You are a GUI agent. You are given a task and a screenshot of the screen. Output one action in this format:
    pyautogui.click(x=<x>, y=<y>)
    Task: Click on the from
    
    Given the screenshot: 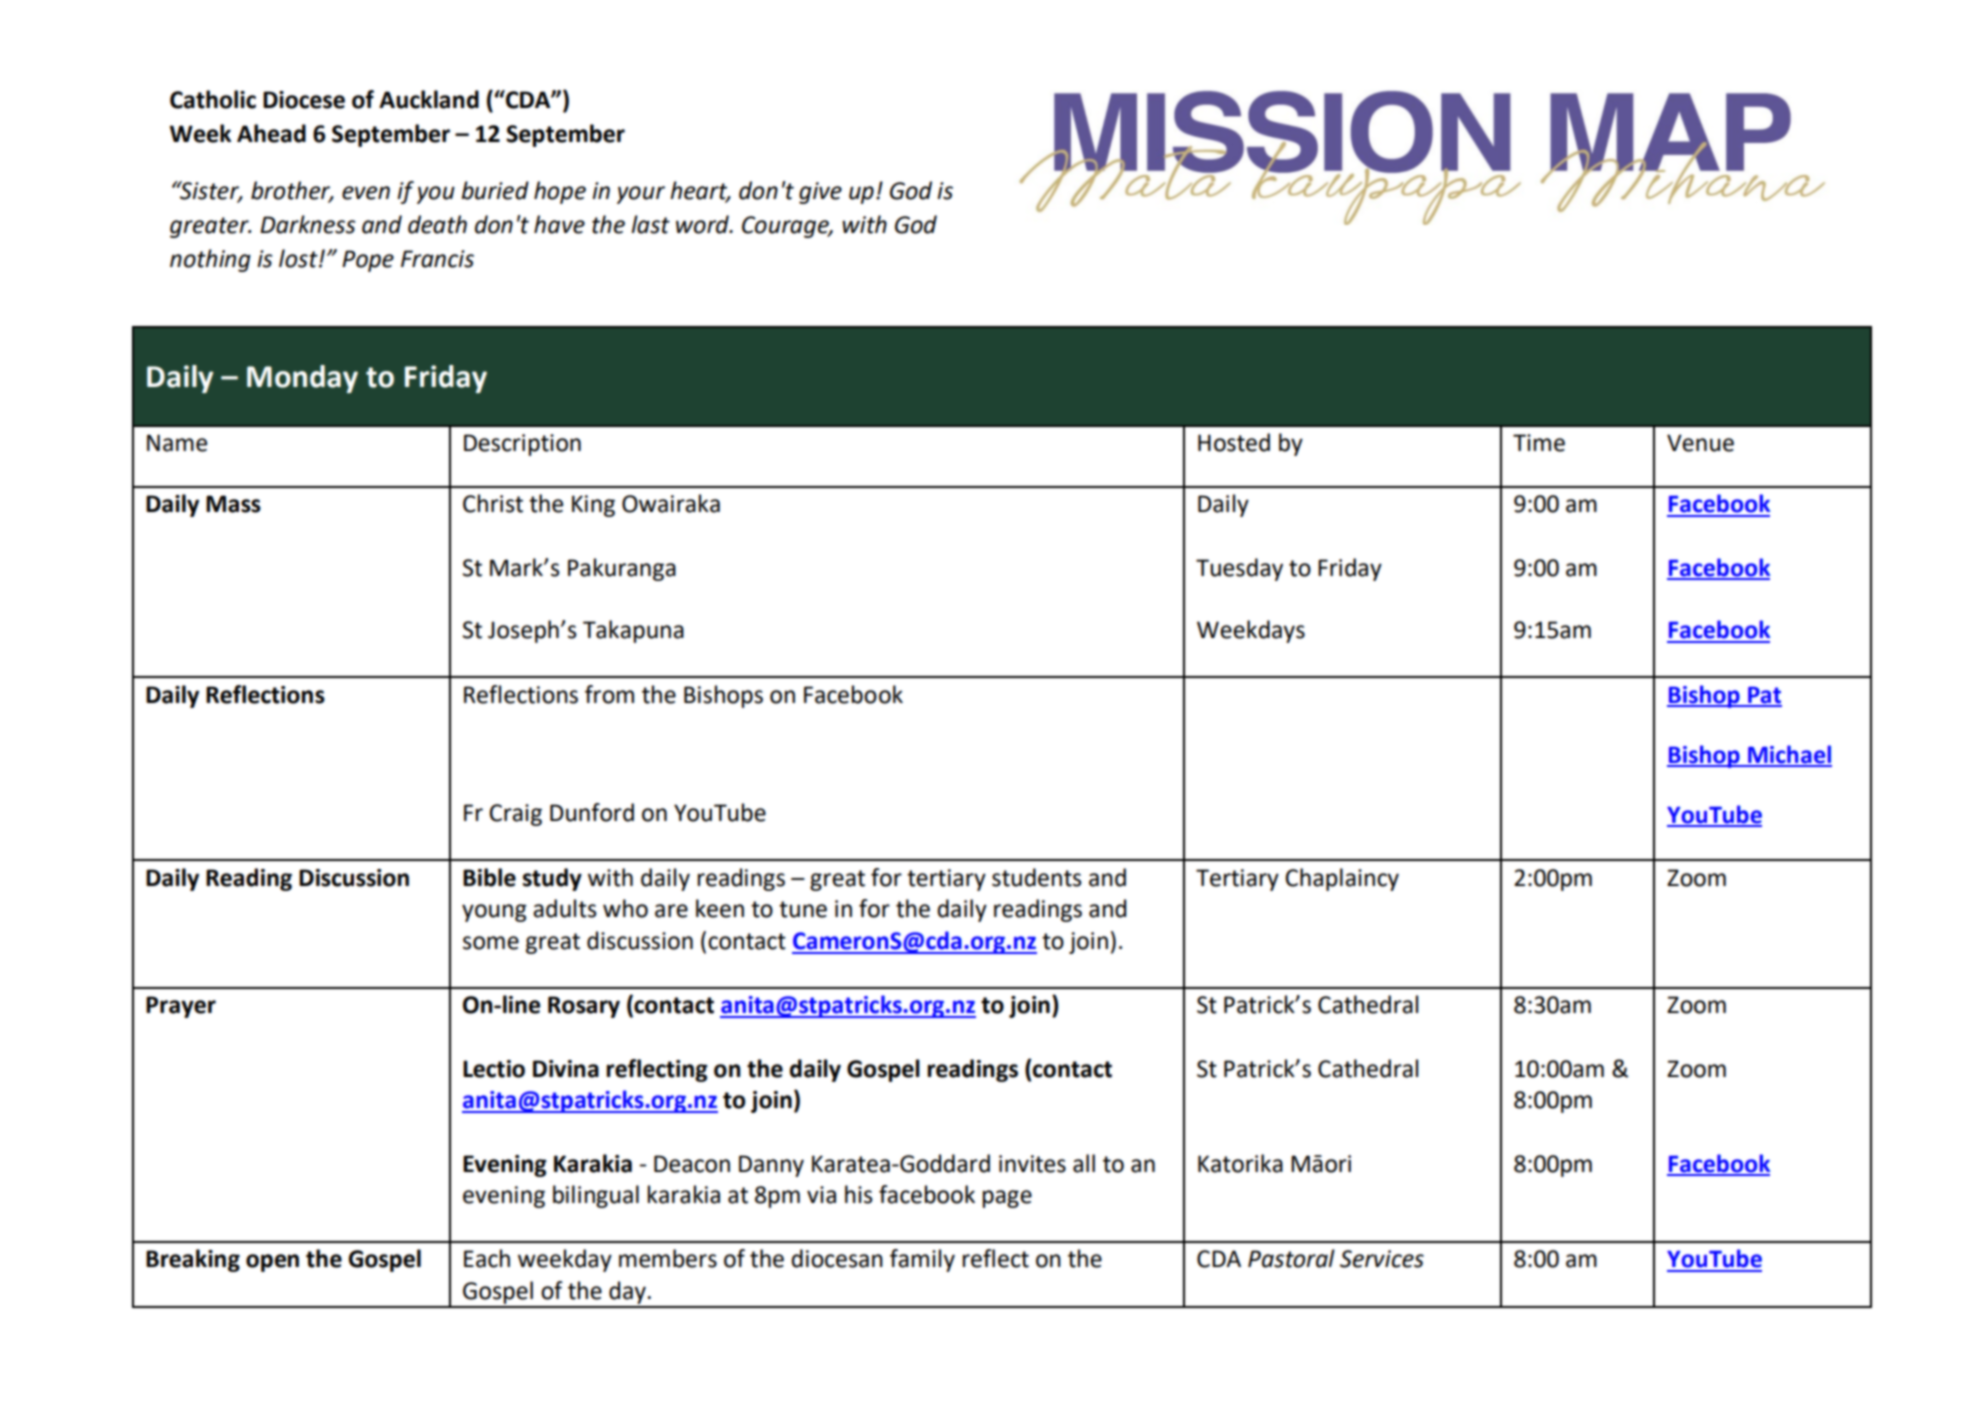 What is the action you would take?
    pyautogui.click(x=609, y=694)
